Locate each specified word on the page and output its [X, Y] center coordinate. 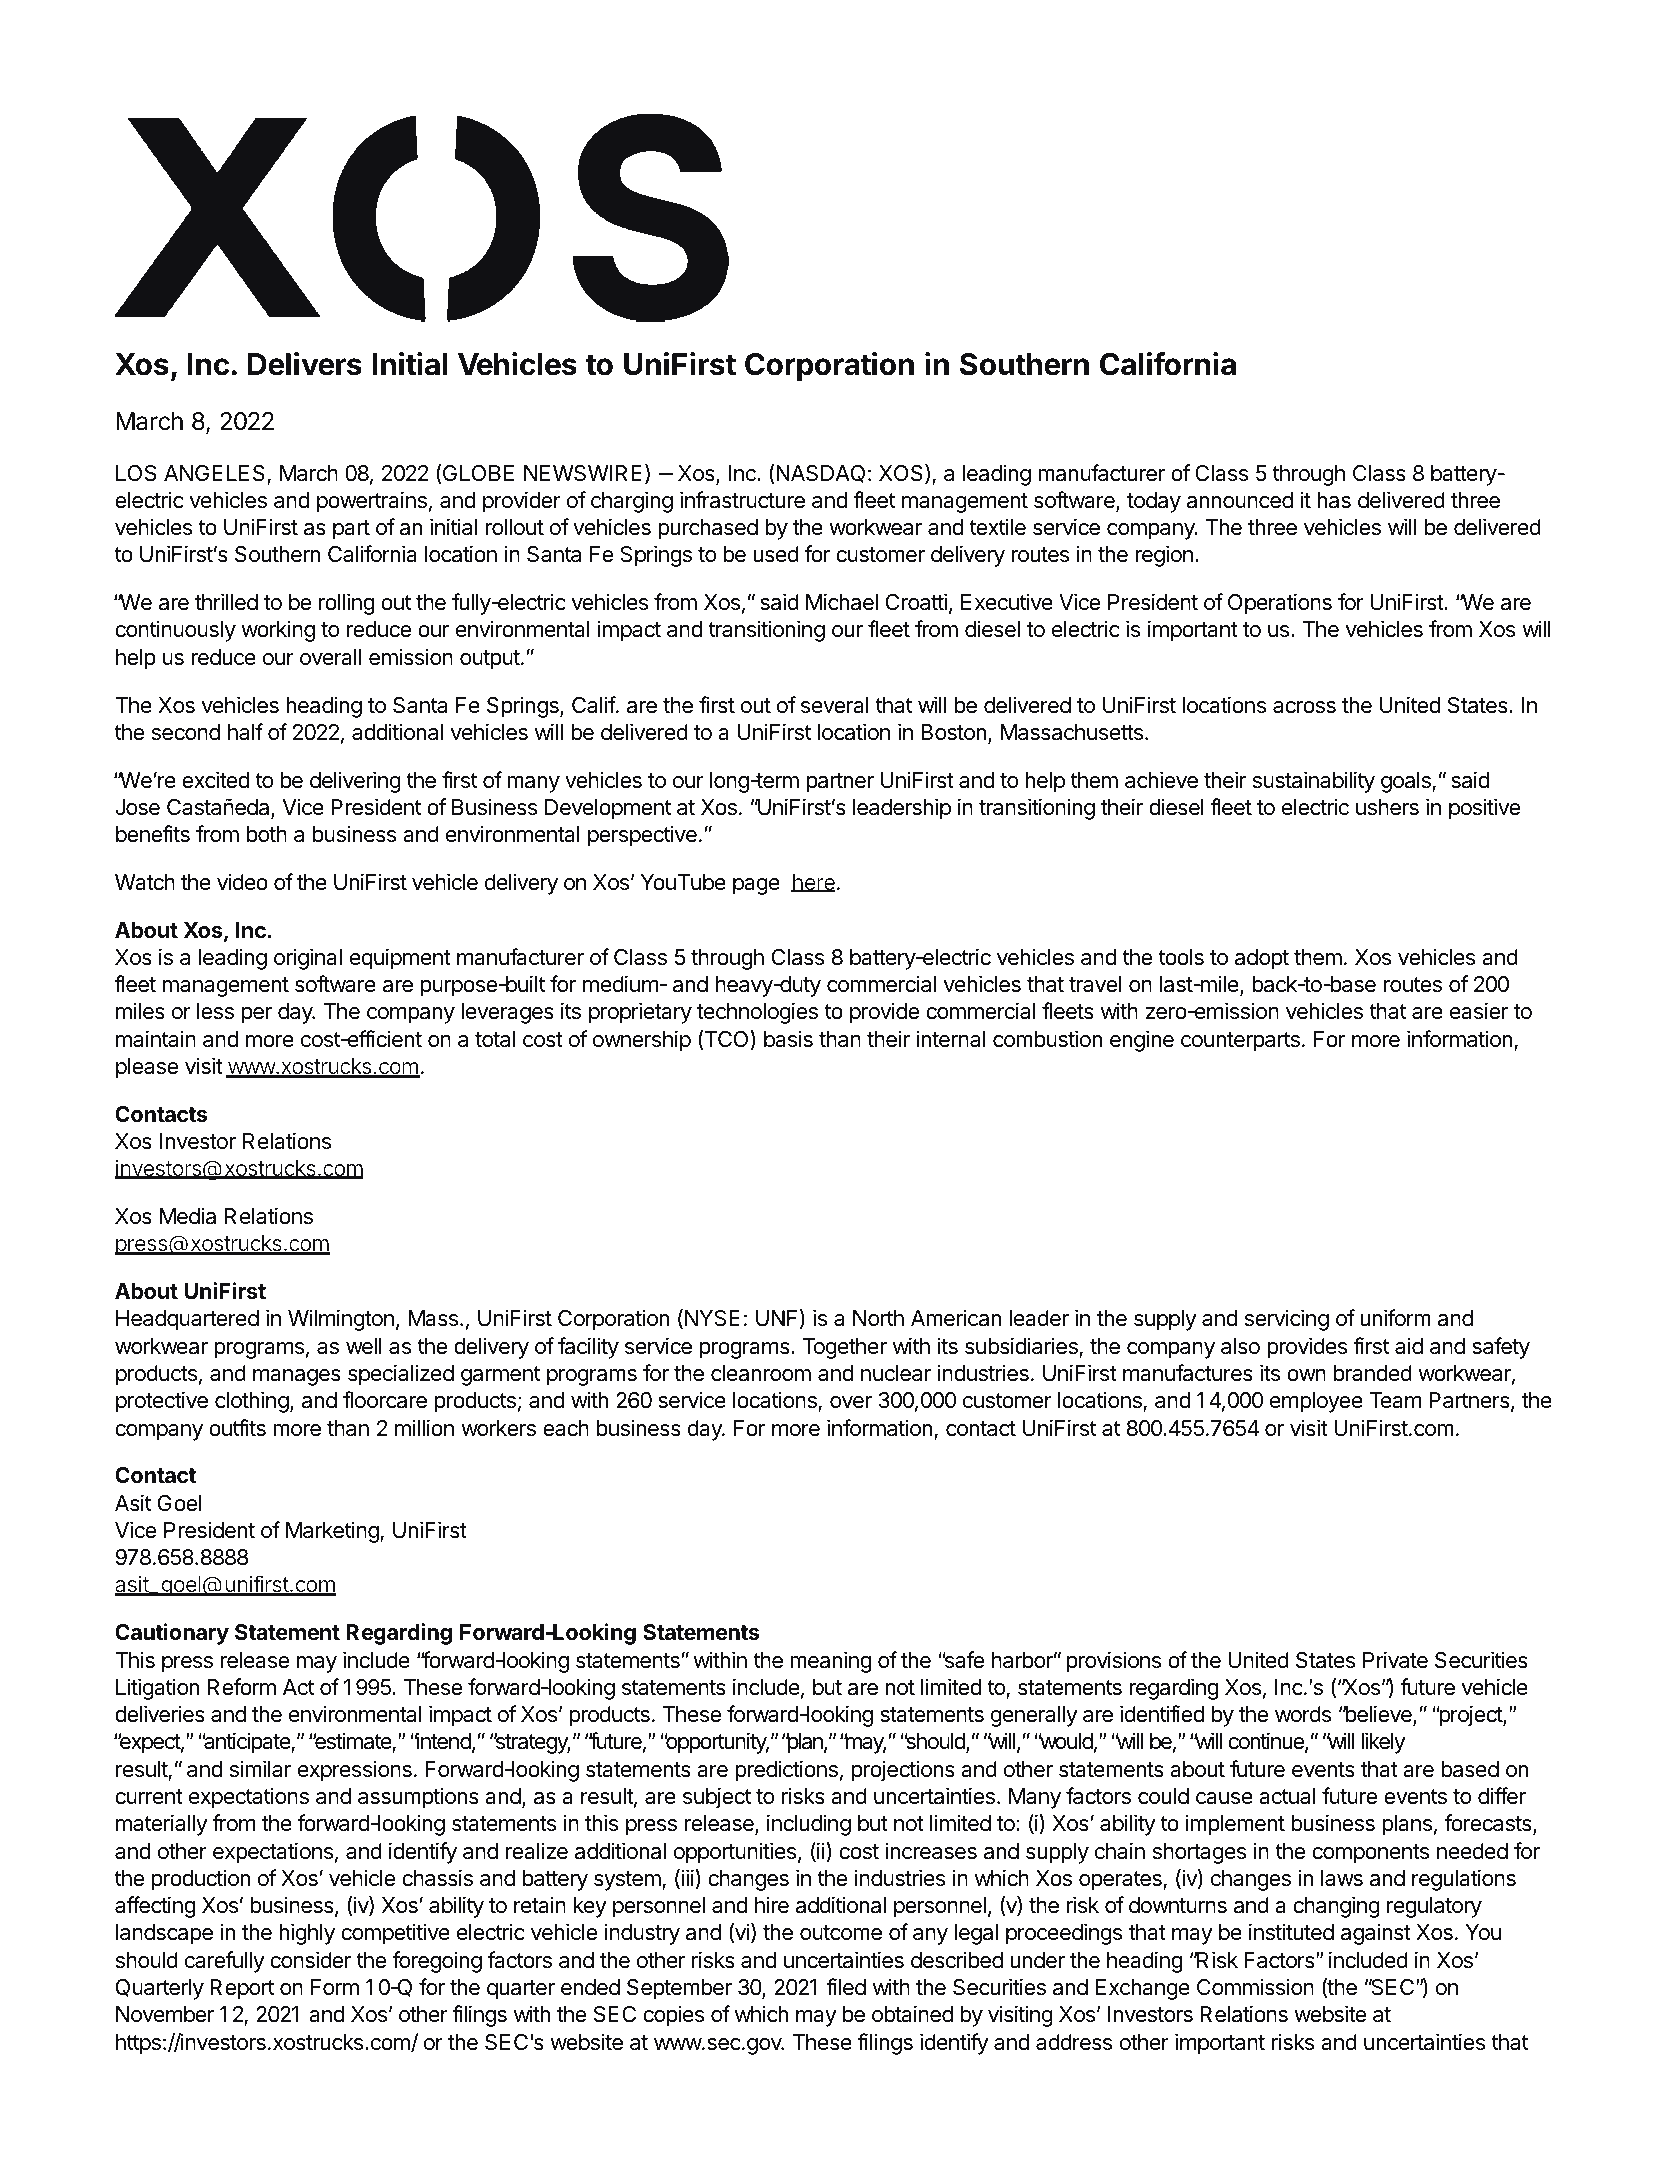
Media [188, 1216]
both [267, 834]
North [878, 1318]
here [813, 883]
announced [1240, 500]
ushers [1387, 807]
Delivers [305, 364]
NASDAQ [819, 474]
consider [311, 1960]
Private [1395, 1660]
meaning [831, 1662]
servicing [1287, 1320]
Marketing [333, 1532]
